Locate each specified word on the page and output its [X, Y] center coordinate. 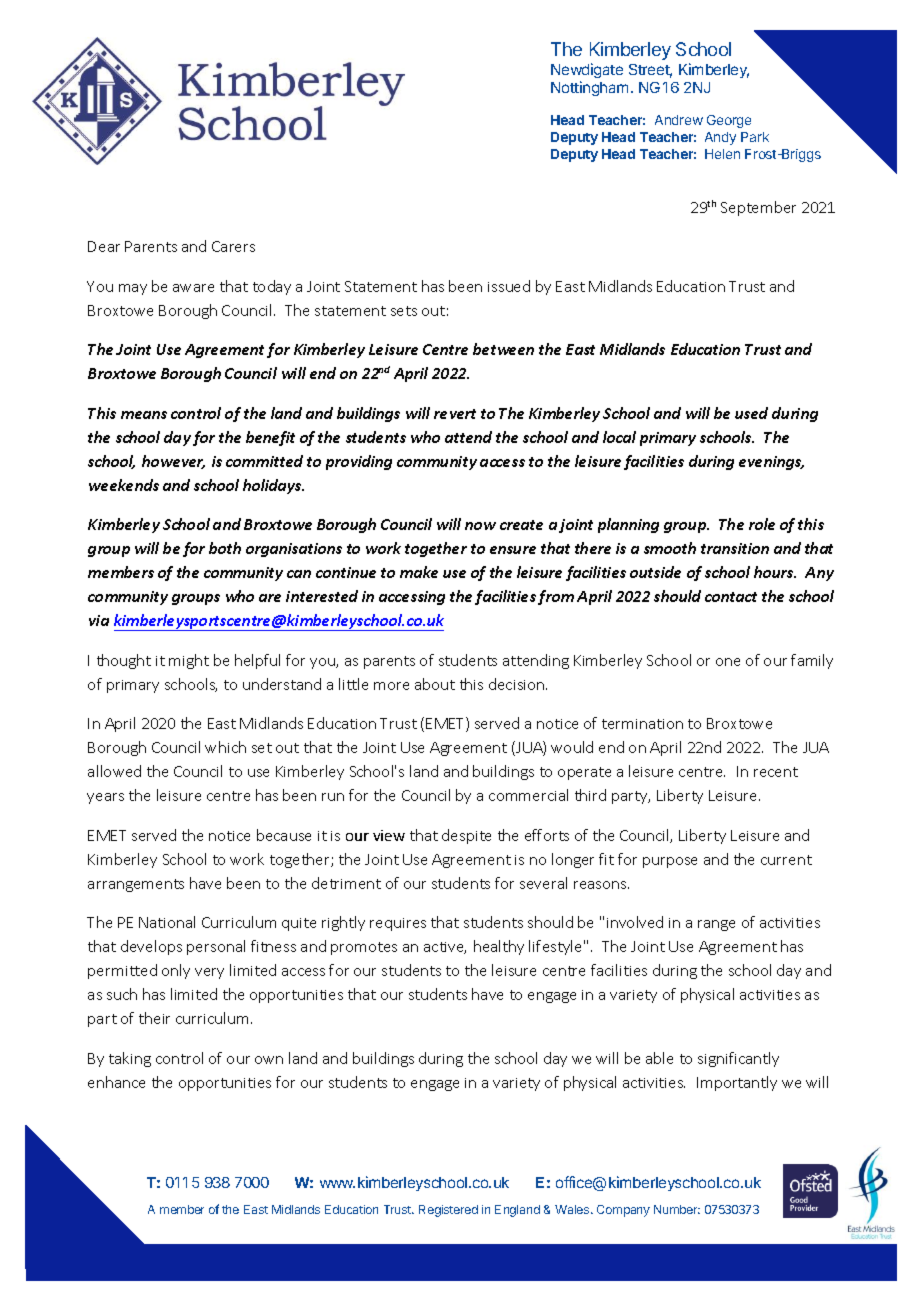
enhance [116, 1082]
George [729, 121]
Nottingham [589, 88]
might [189, 661]
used [751, 413]
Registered [448, 1211]
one [728, 662]
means [144, 415]
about [435, 684]
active [445, 948]
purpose [670, 862]
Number [677, 1209]
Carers [233, 246]
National [167, 922]
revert [455, 414]
